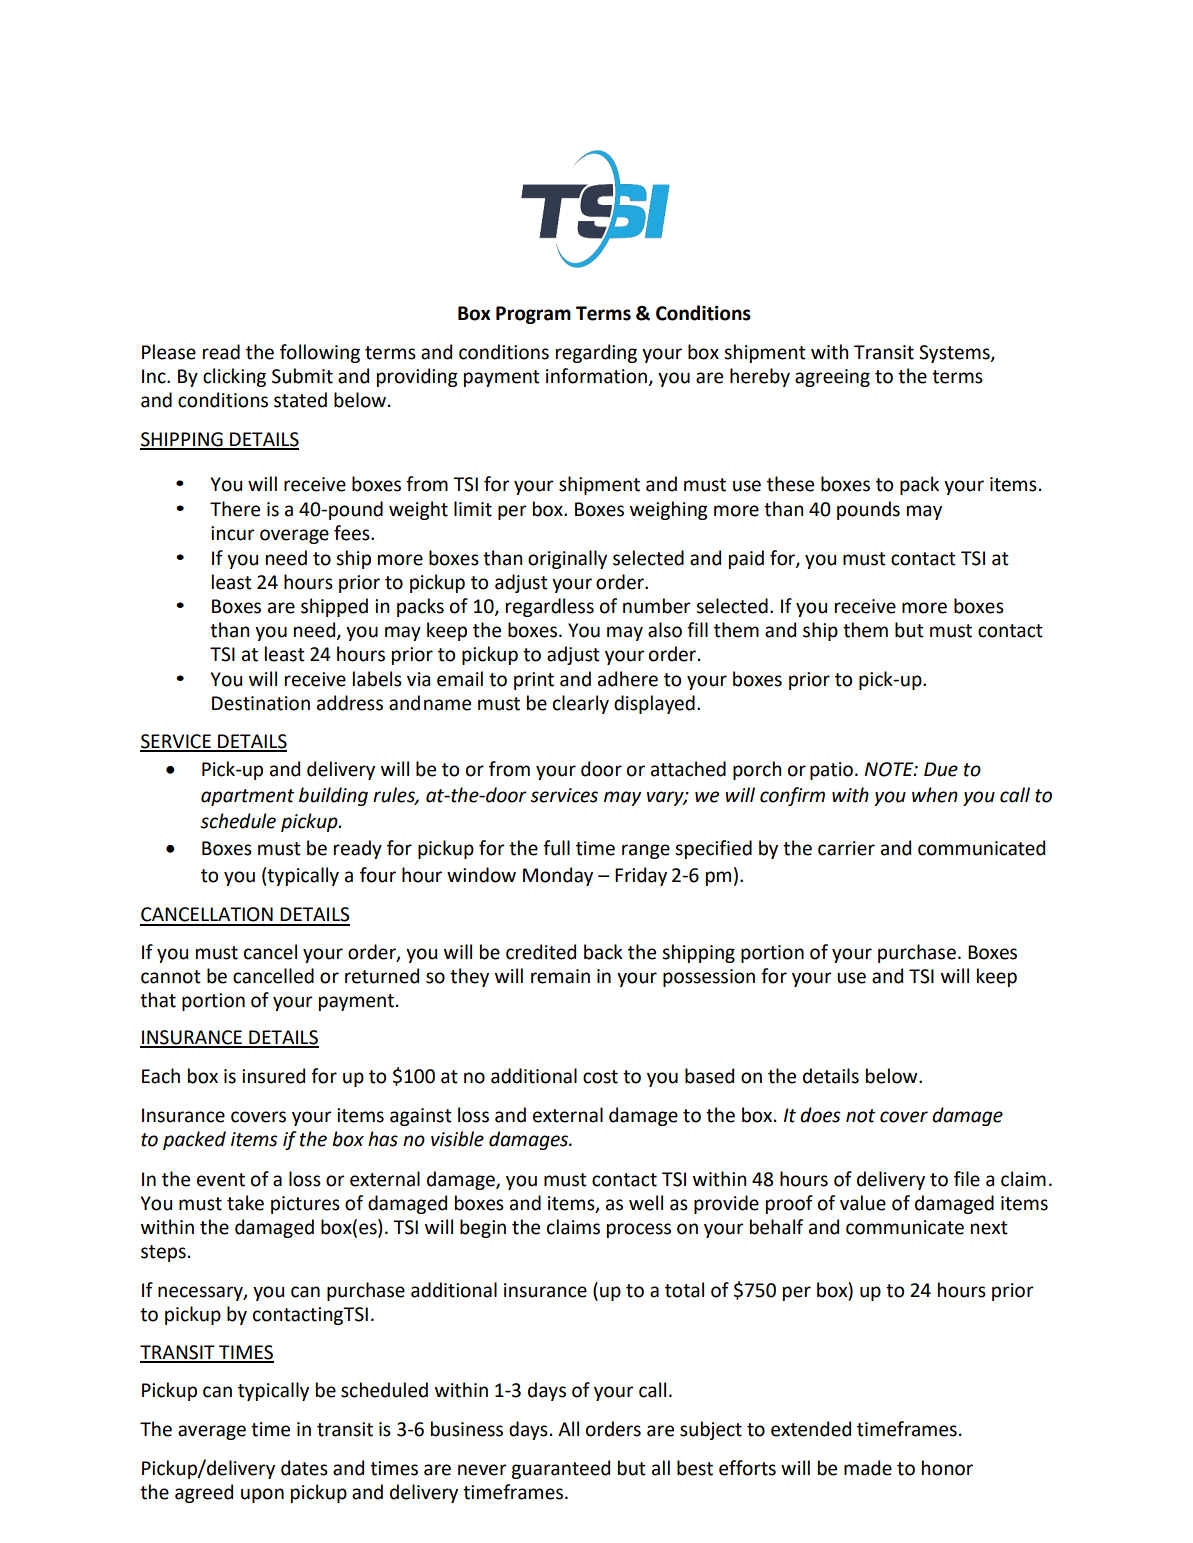  I want to click on guaranteed, so click(560, 1469).
